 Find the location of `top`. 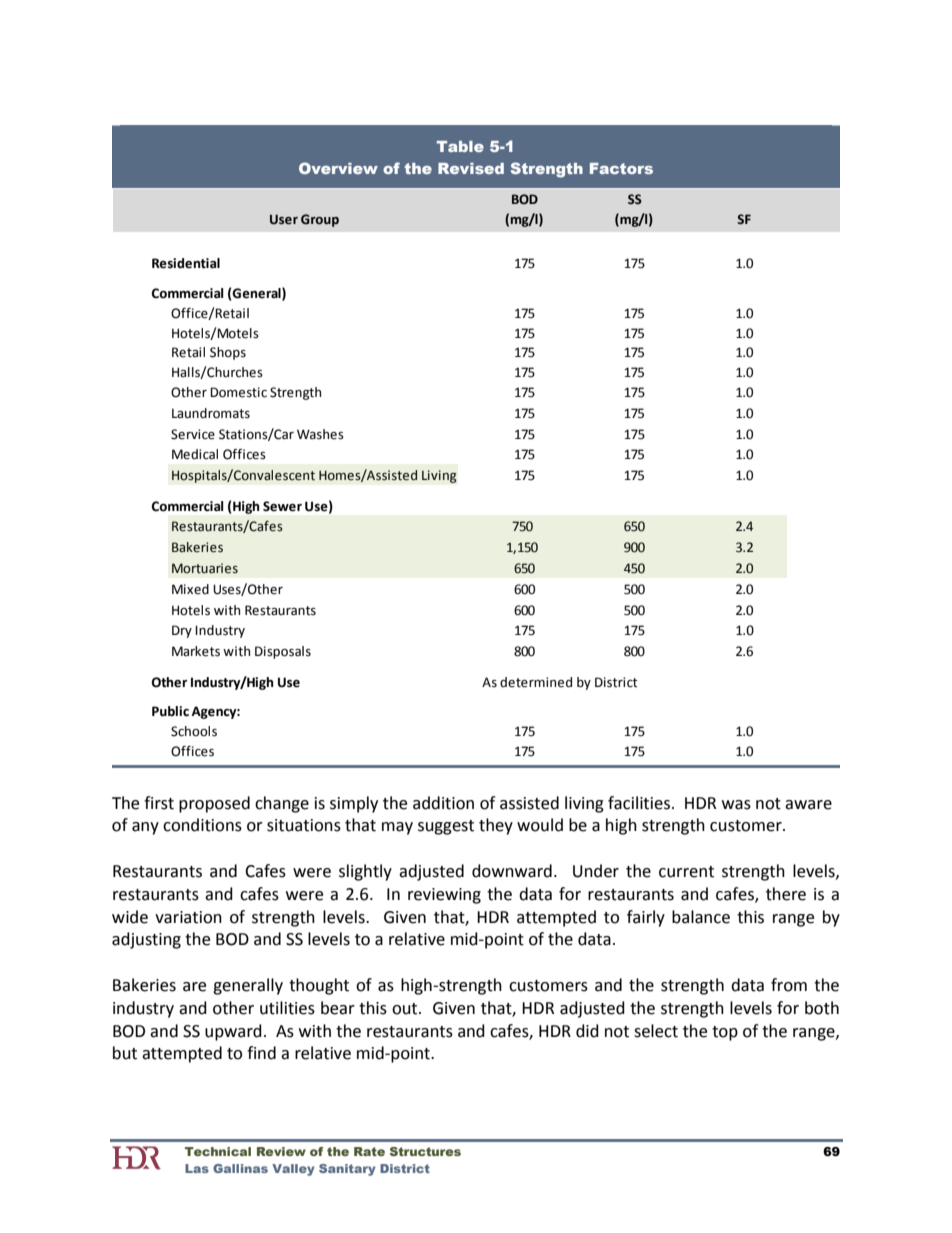

top is located at coordinates (725, 1033).
